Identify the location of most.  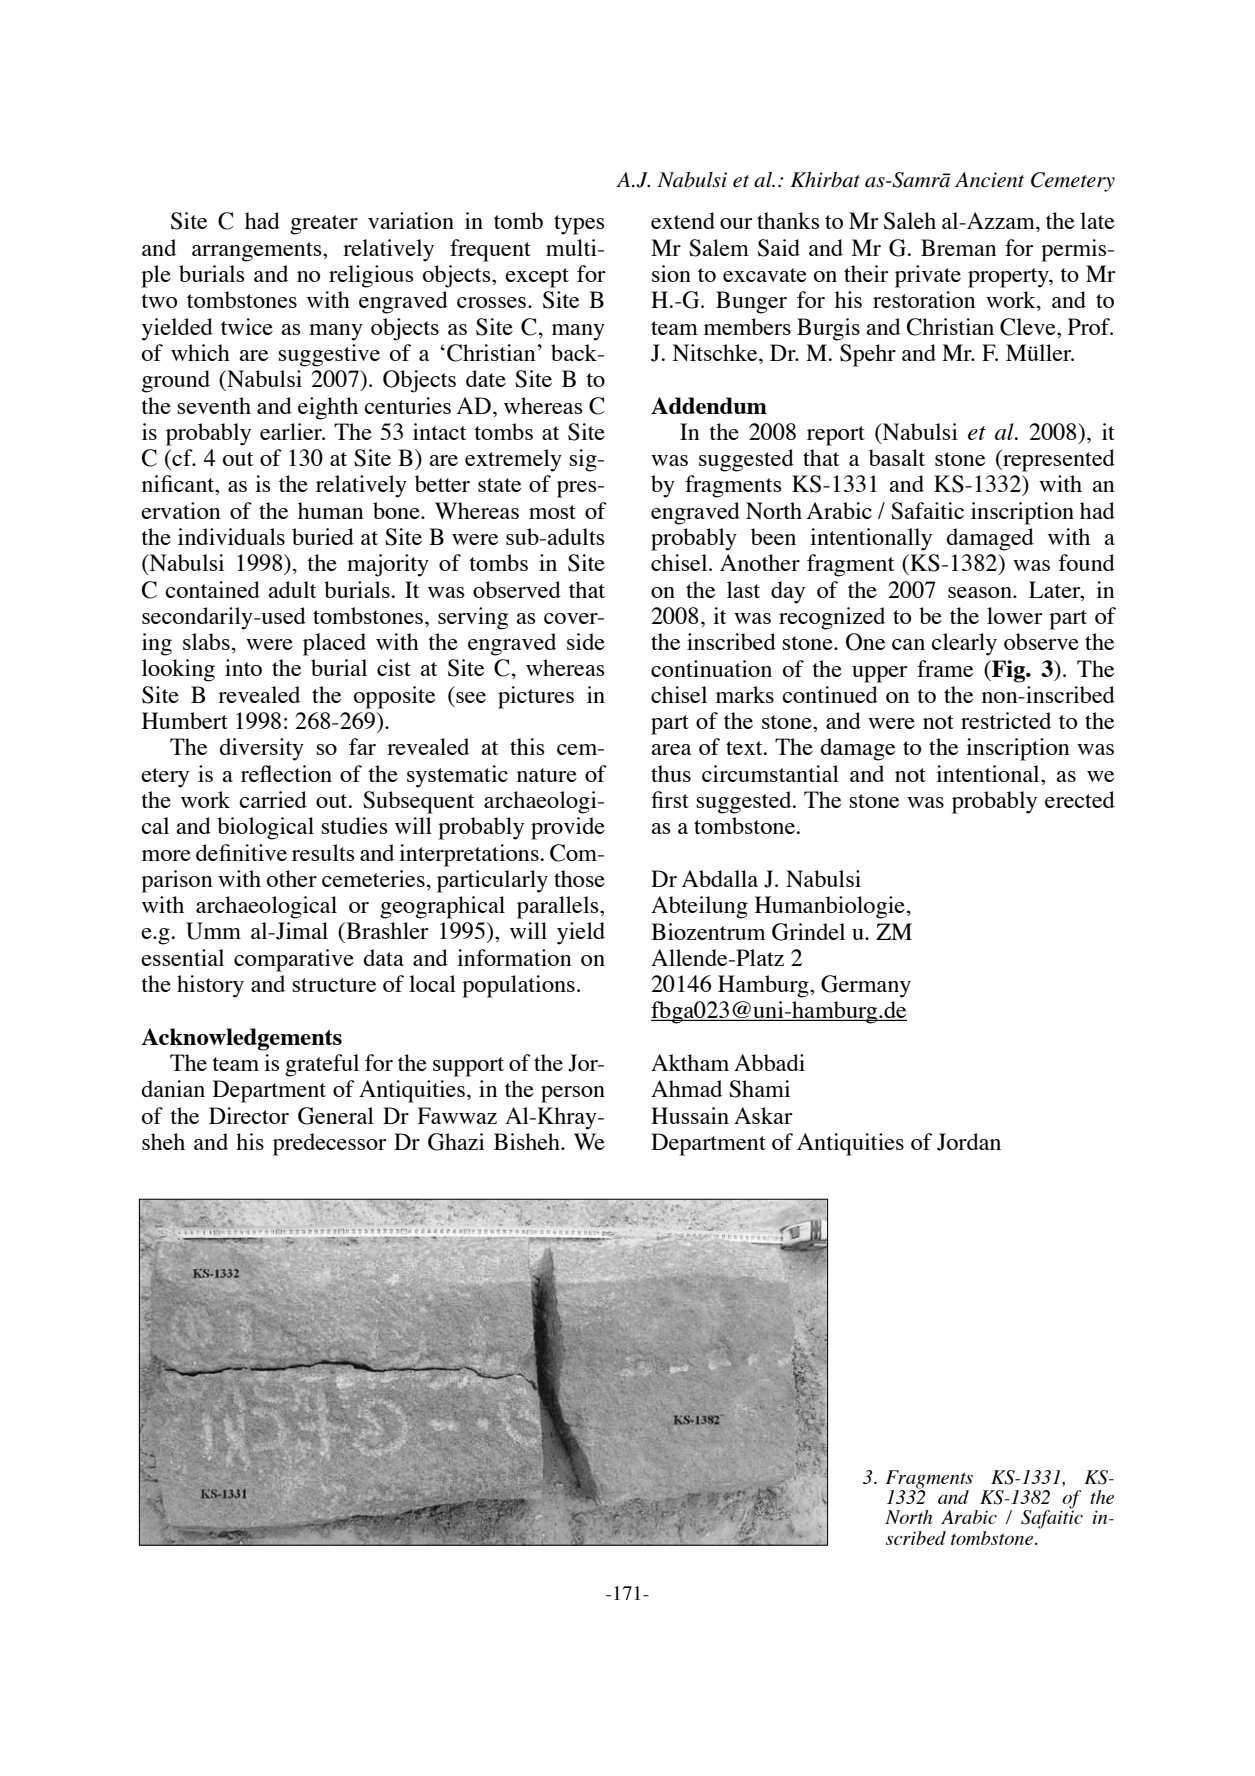
(552, 512).
